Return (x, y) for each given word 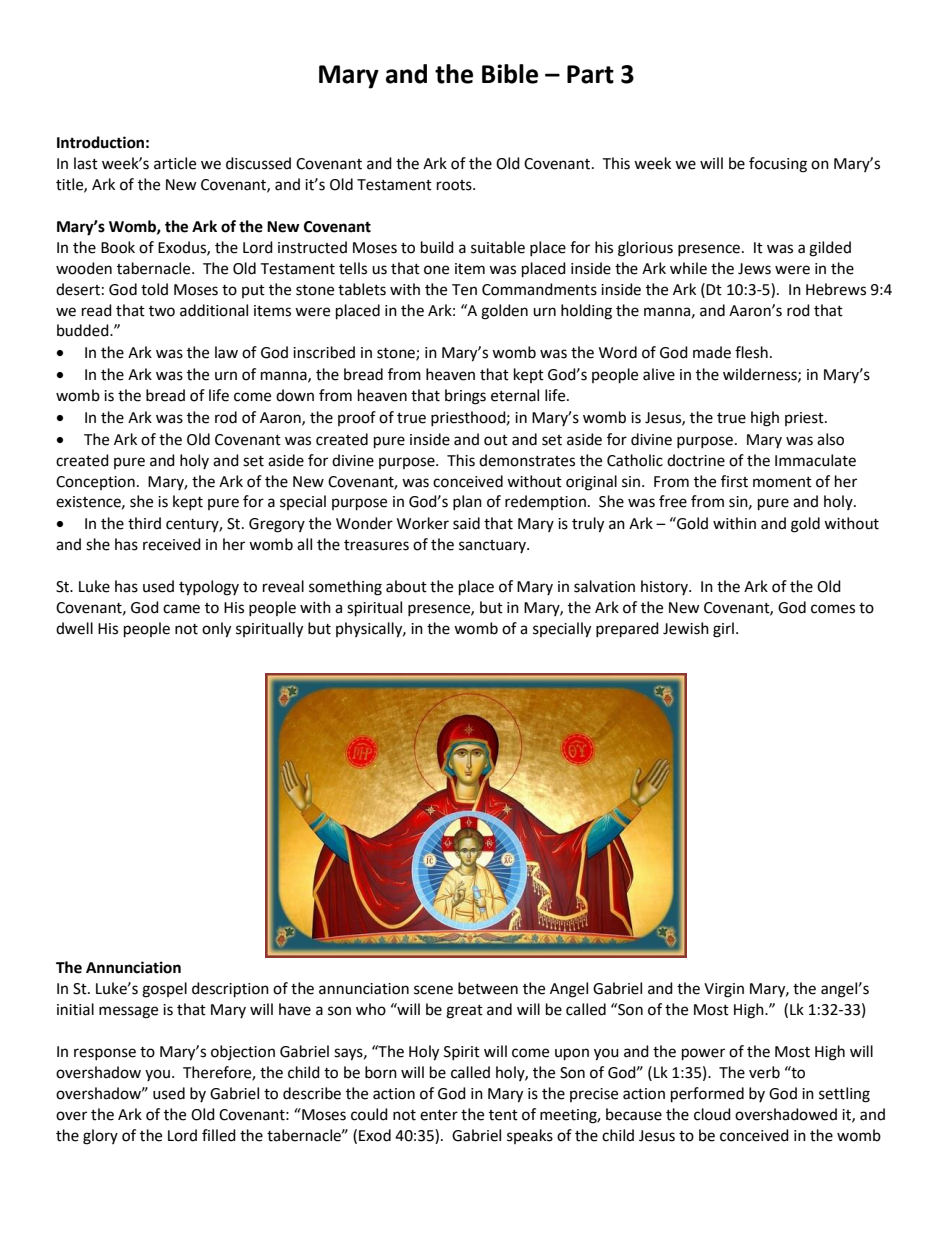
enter (439, 1115)
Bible (510, 74)
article (175, 163)
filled (219, 1135)
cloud (712, 1114)
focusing (778, 165)
